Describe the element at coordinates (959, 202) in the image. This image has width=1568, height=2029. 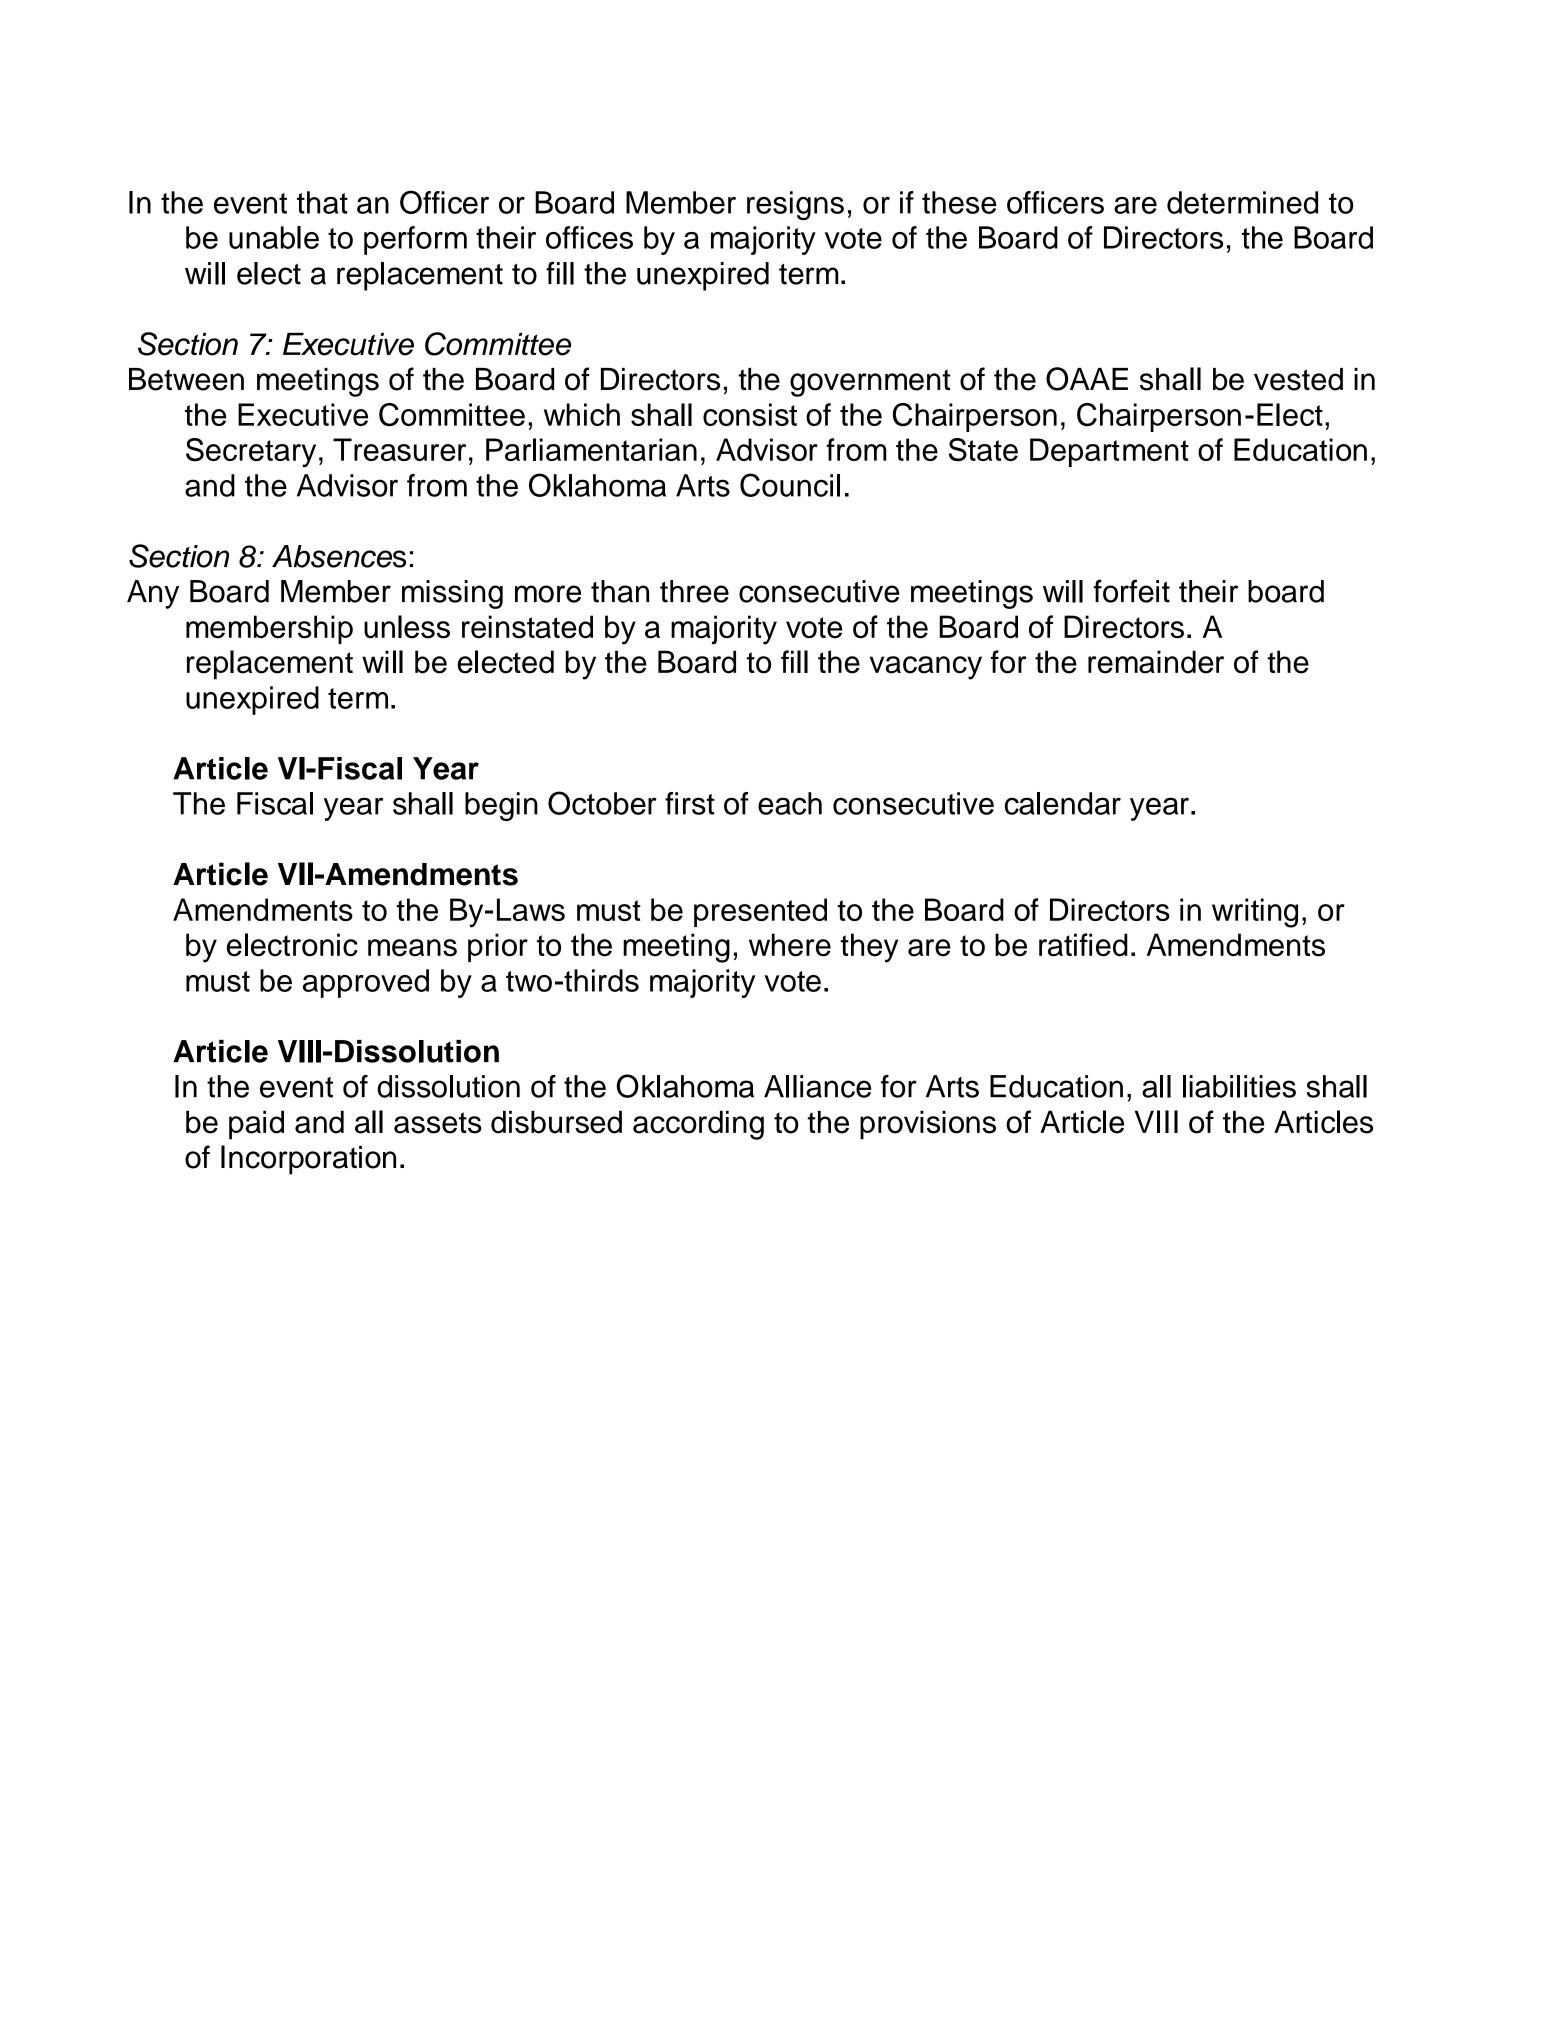
I see `these` at that location.
